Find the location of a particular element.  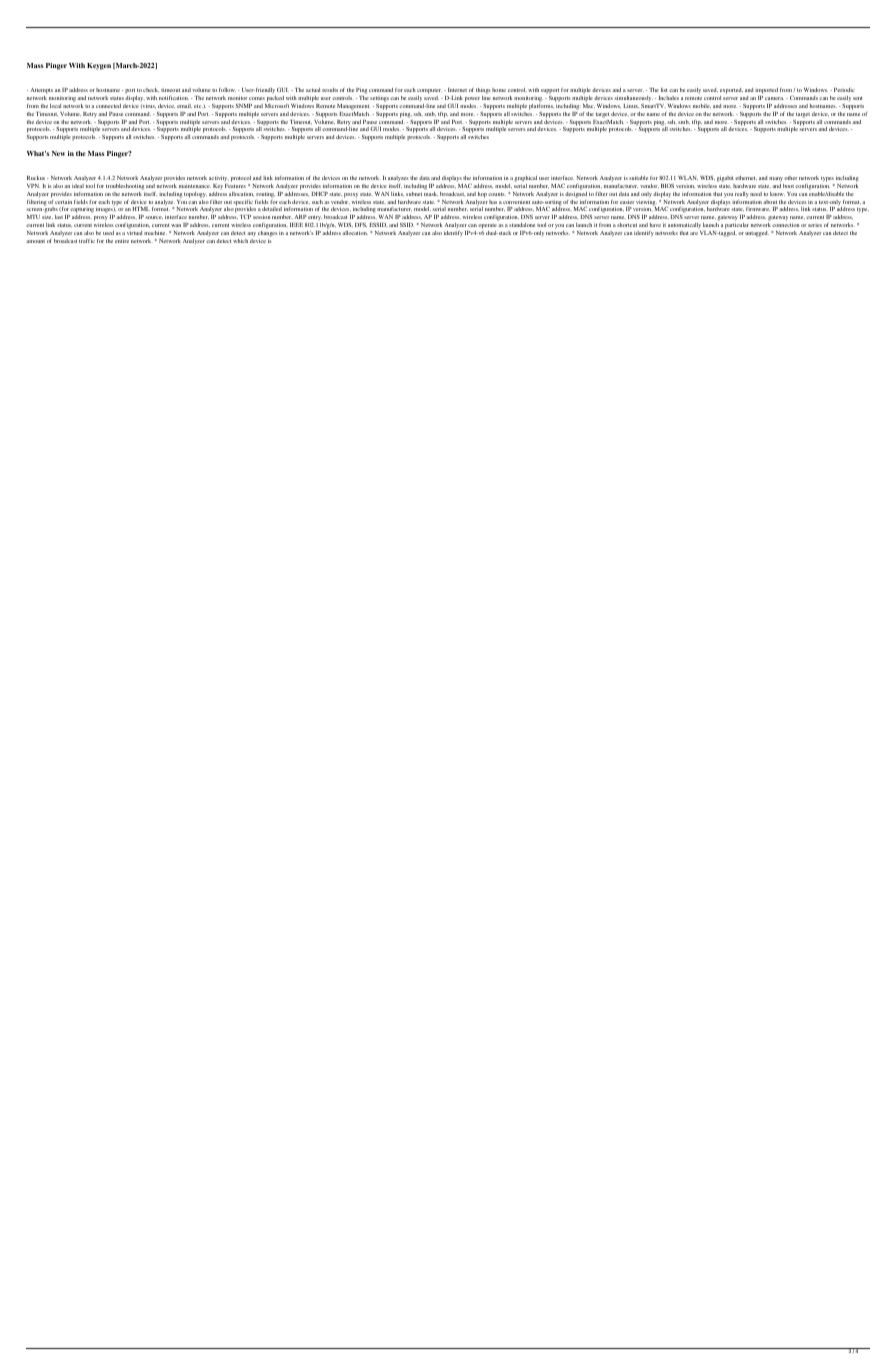

Keygen is located at coordinates (99, 66).
